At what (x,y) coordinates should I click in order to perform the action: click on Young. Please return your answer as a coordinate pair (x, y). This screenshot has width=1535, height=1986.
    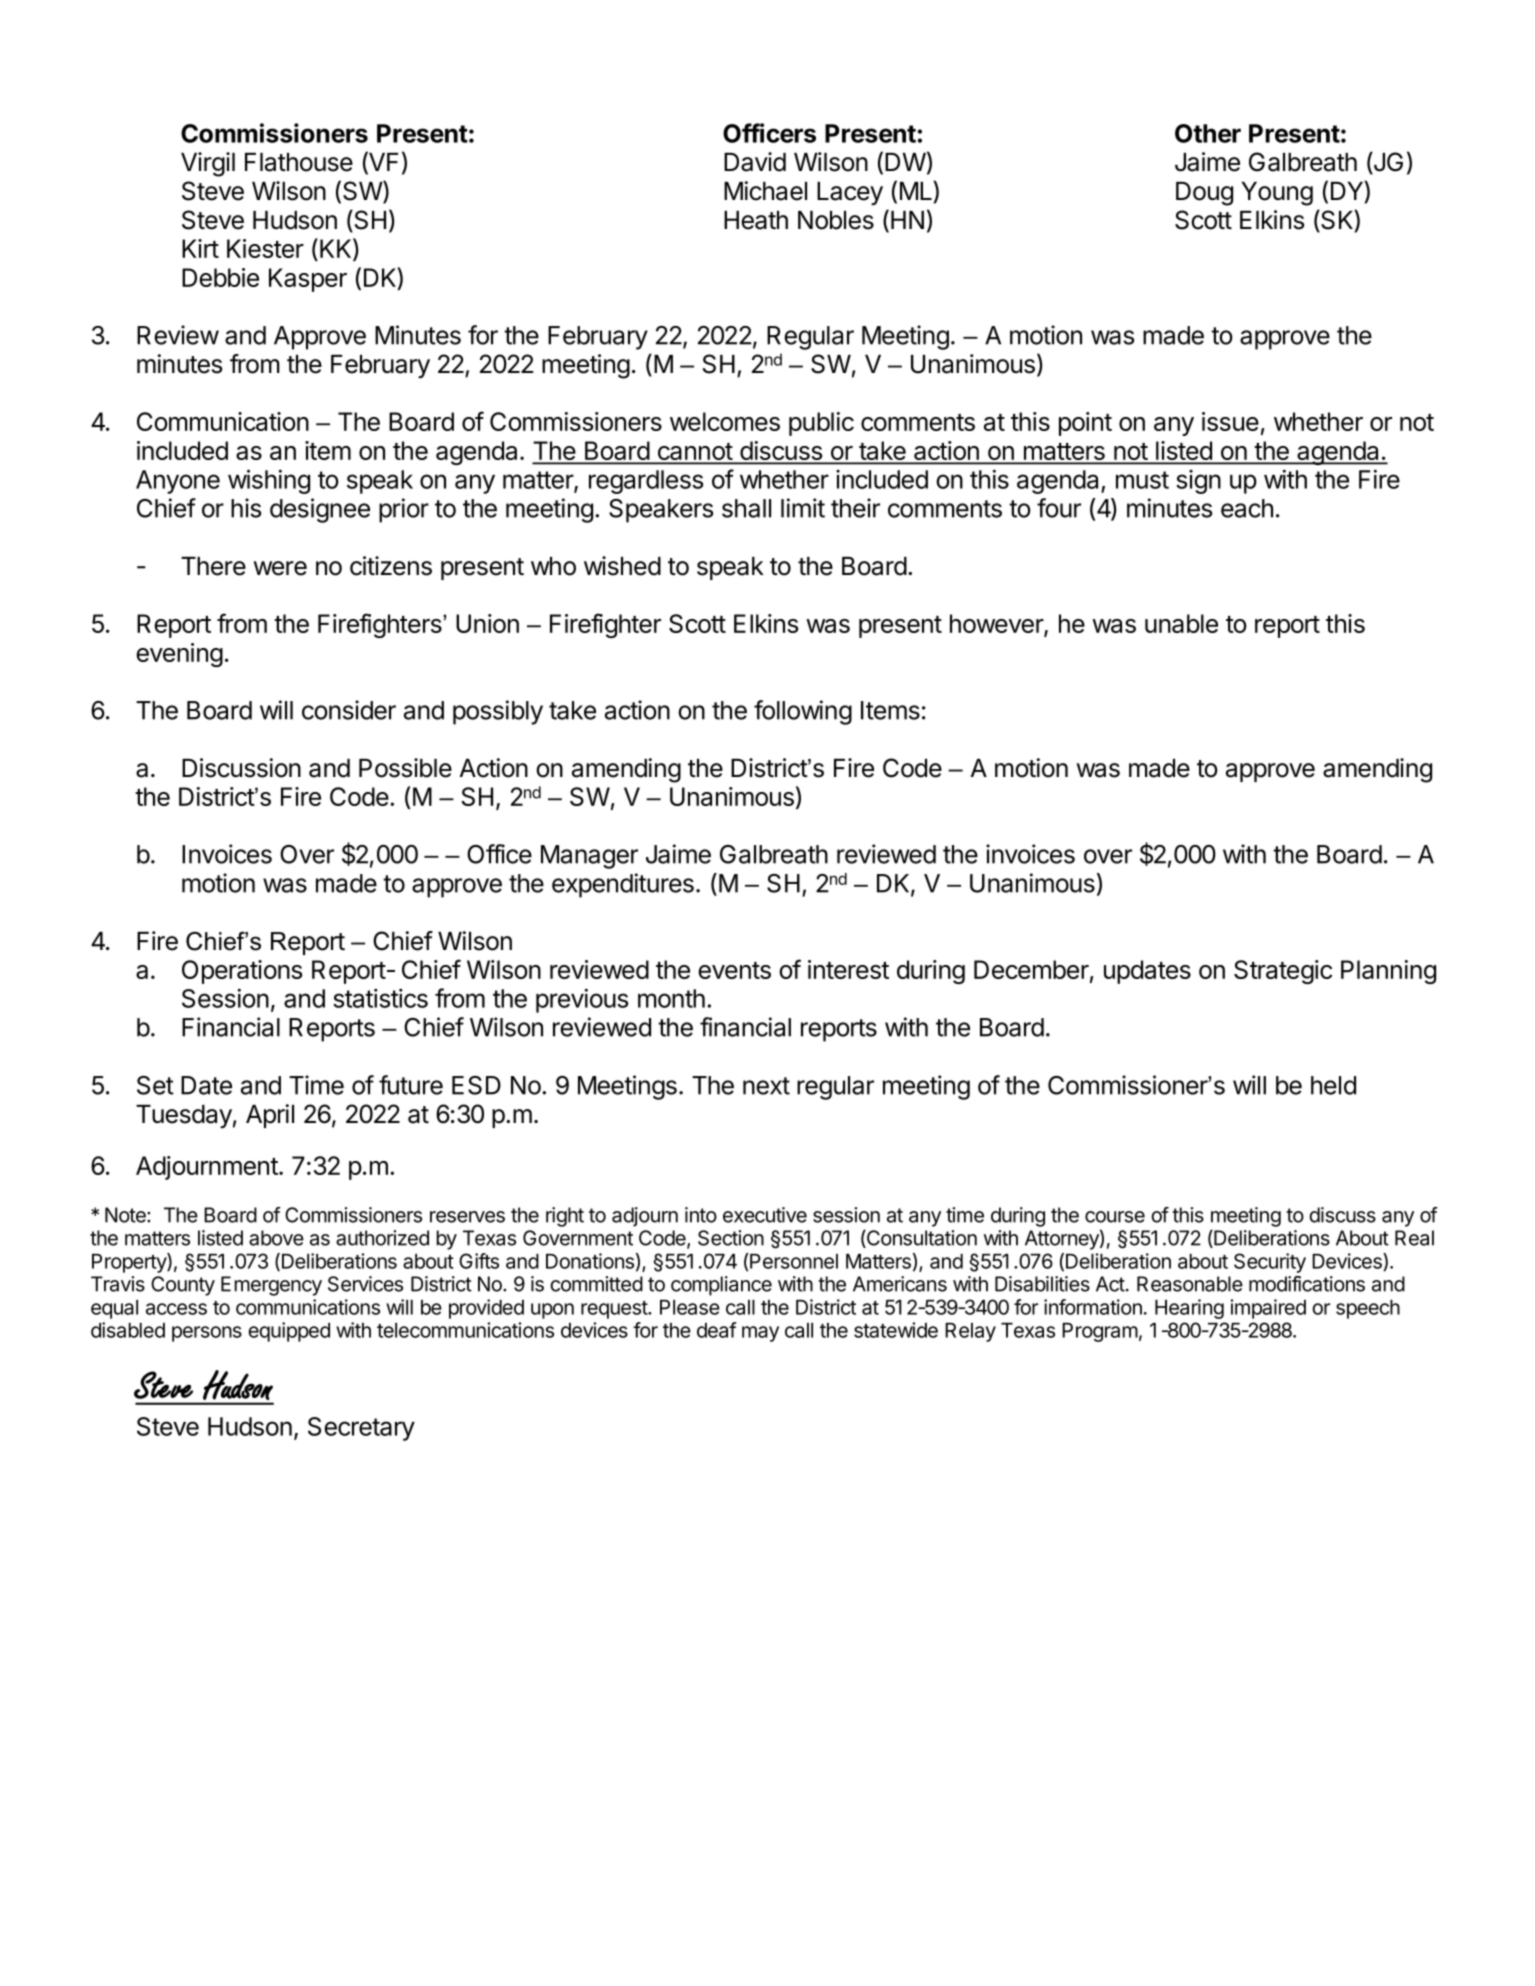
    Looking at the image, I should click on (1277, 194).
